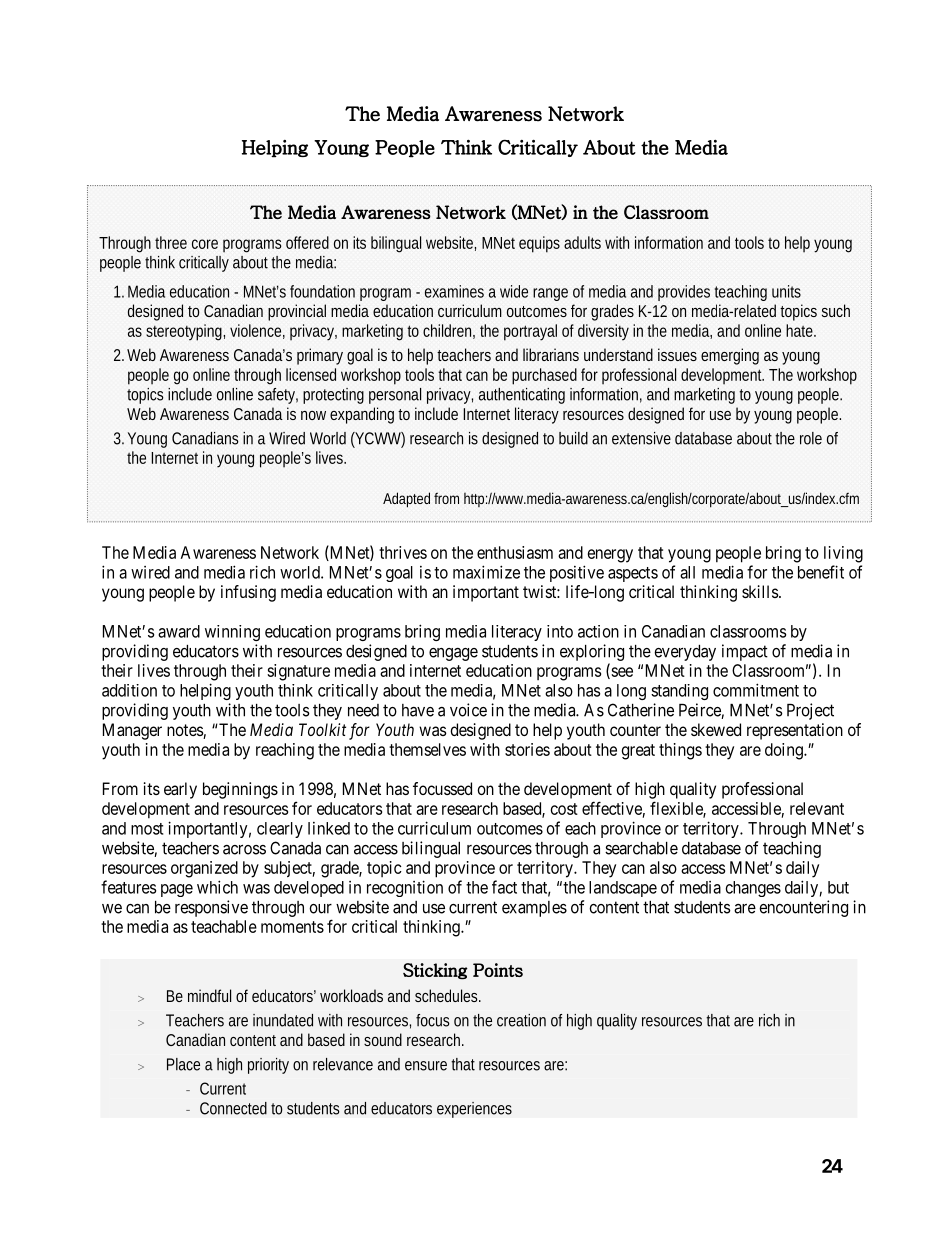  Describe the element at coordinates (406, 500) in the screenshot. I see `Adapted` at that location.
